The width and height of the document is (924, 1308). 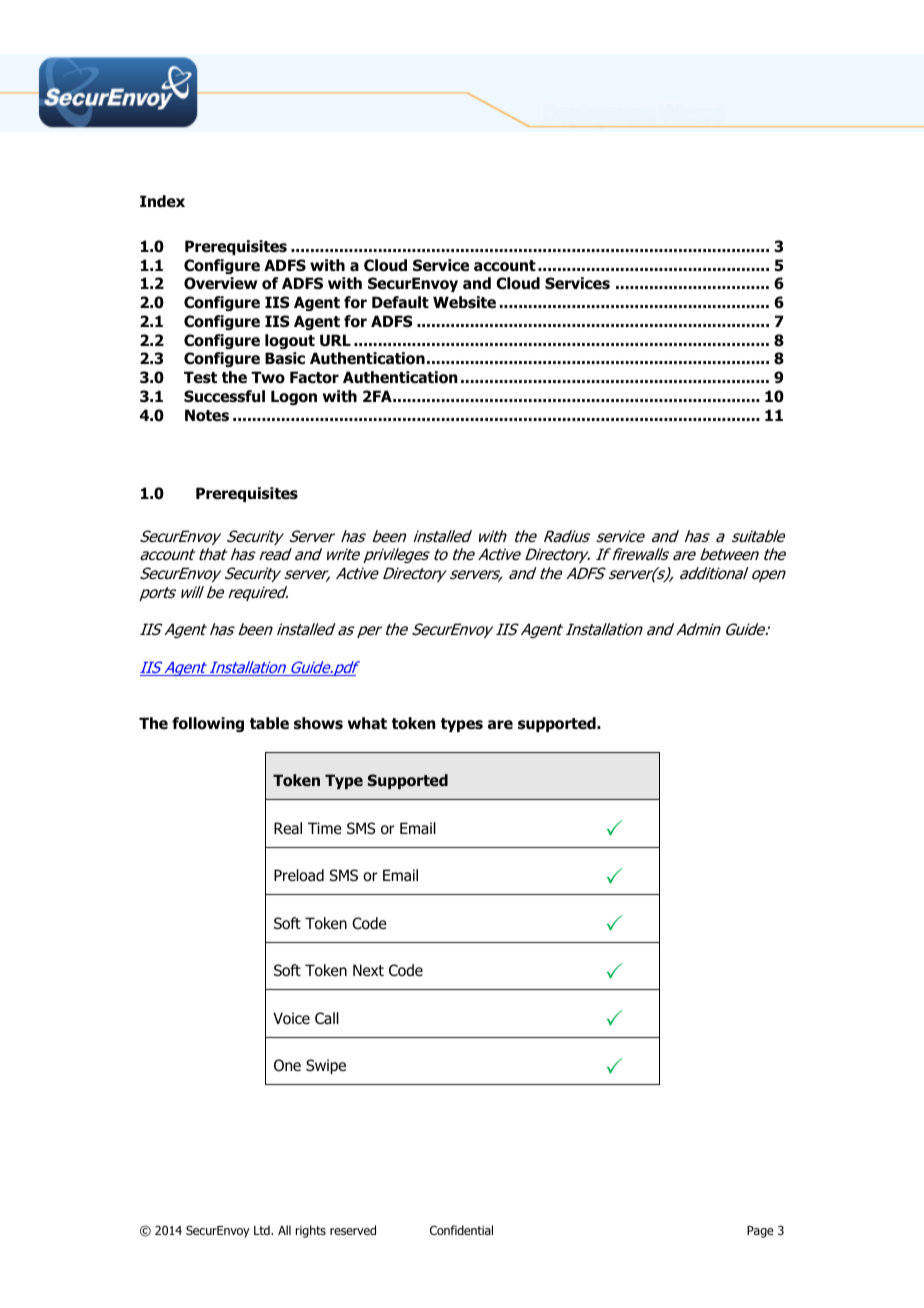 What do you see at coordinates (760, 1232) in the document?
I see `Page` at bounding box center [760, 1232].
